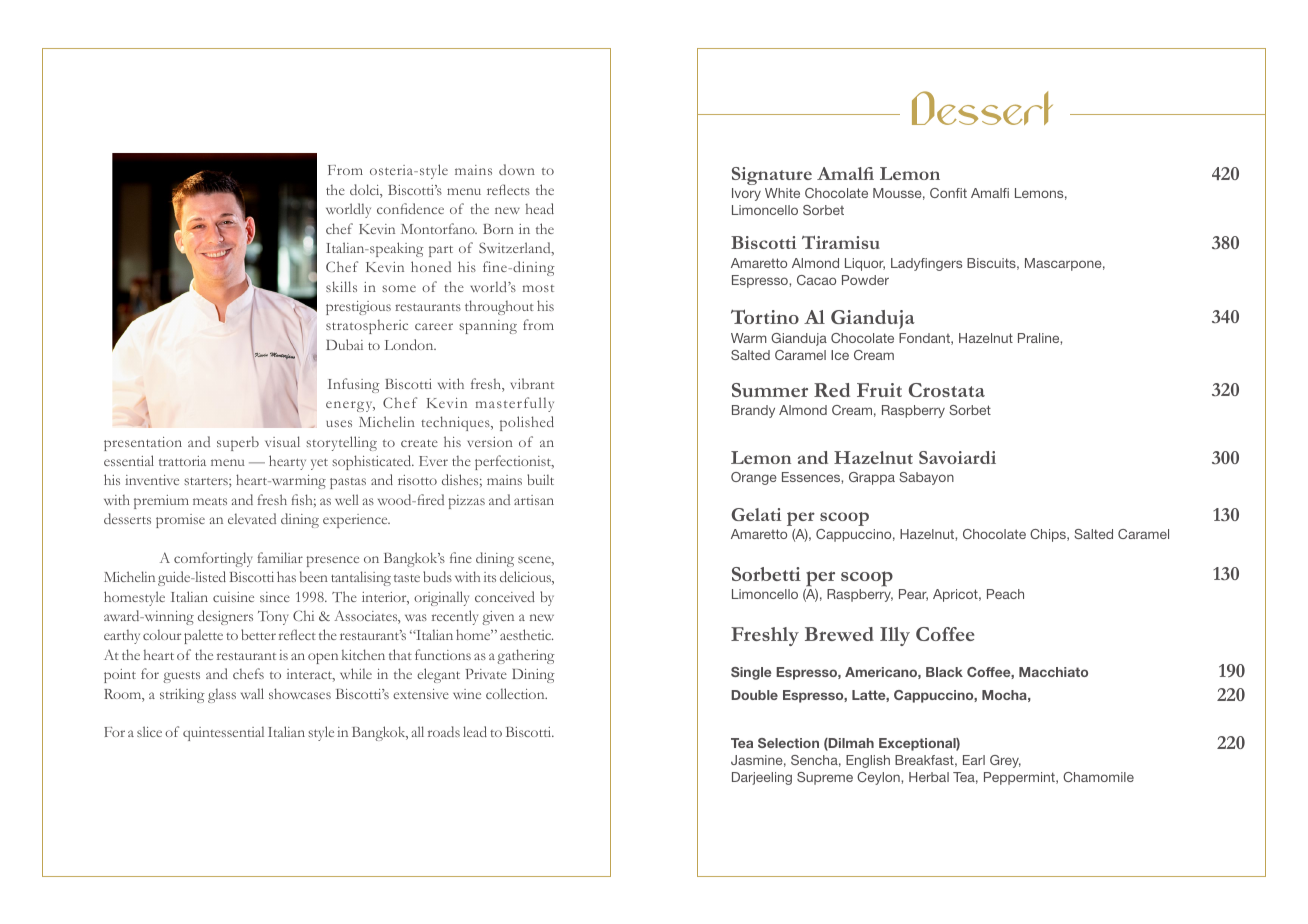 This screenshot has width=1308, height=924. What do you see at coordinates (475, 731) in the screenshot?
I see `lead` at bounding box center [475, 731].
